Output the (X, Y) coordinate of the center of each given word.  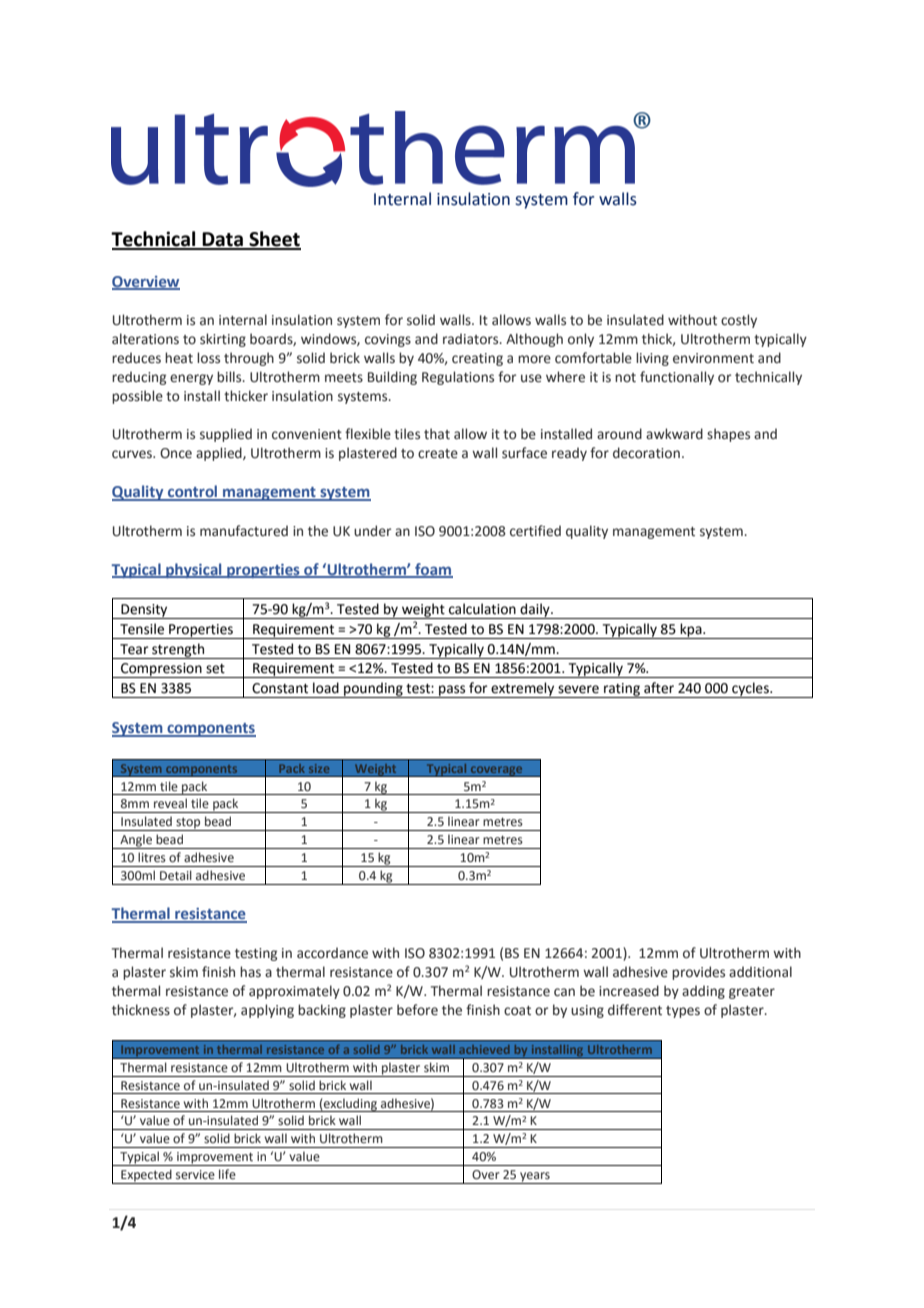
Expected (146, 1176)
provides (698, 973)
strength (178, 651)
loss (208, 358)
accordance (332, 953)
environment (713, 358)
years (535, 1178)
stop (188, 824)
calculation (482, 609)
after (659, 688)
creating (477, 359)
